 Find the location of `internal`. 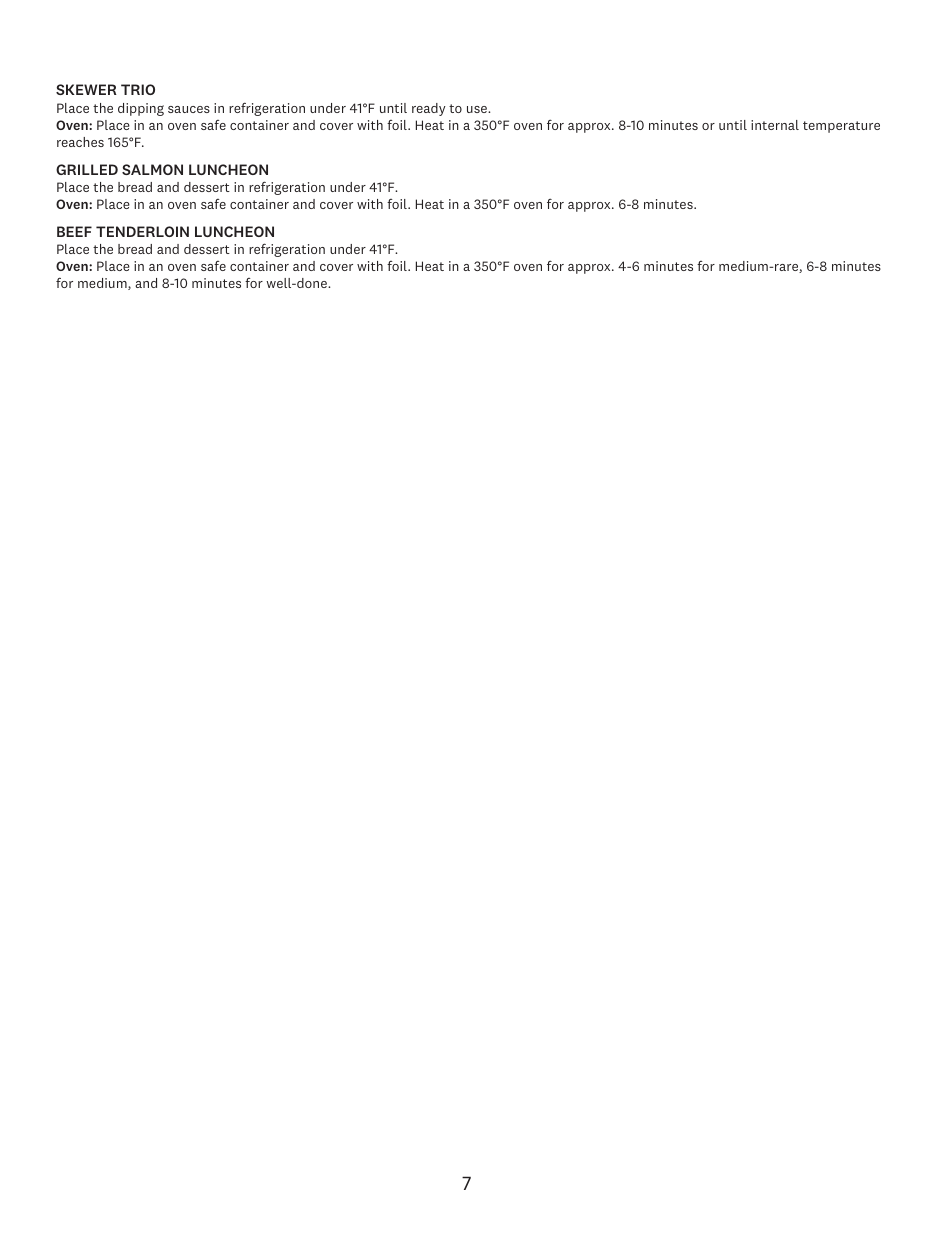

internal is located at coordinates (775, 125).
